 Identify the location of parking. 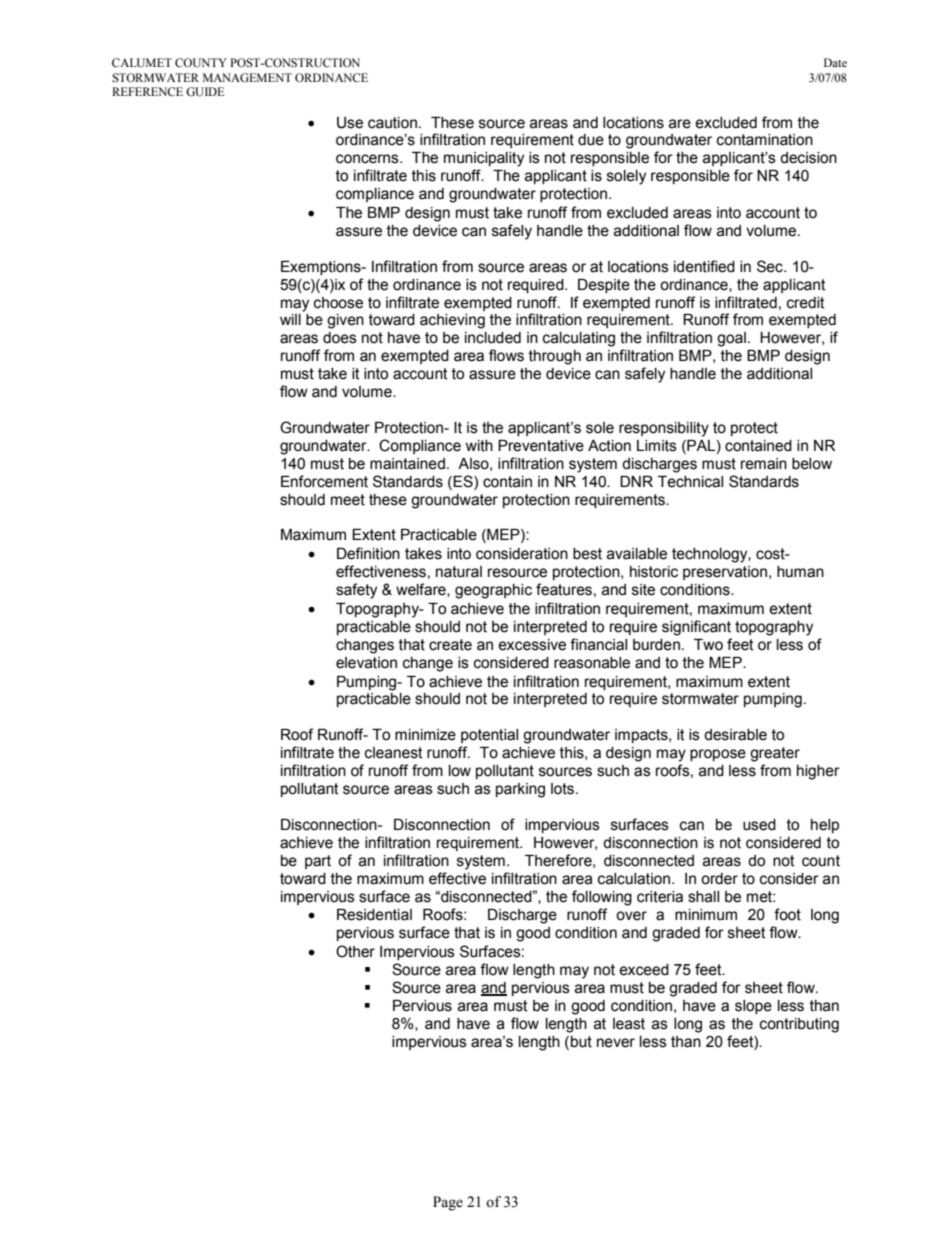
(520, 790).
